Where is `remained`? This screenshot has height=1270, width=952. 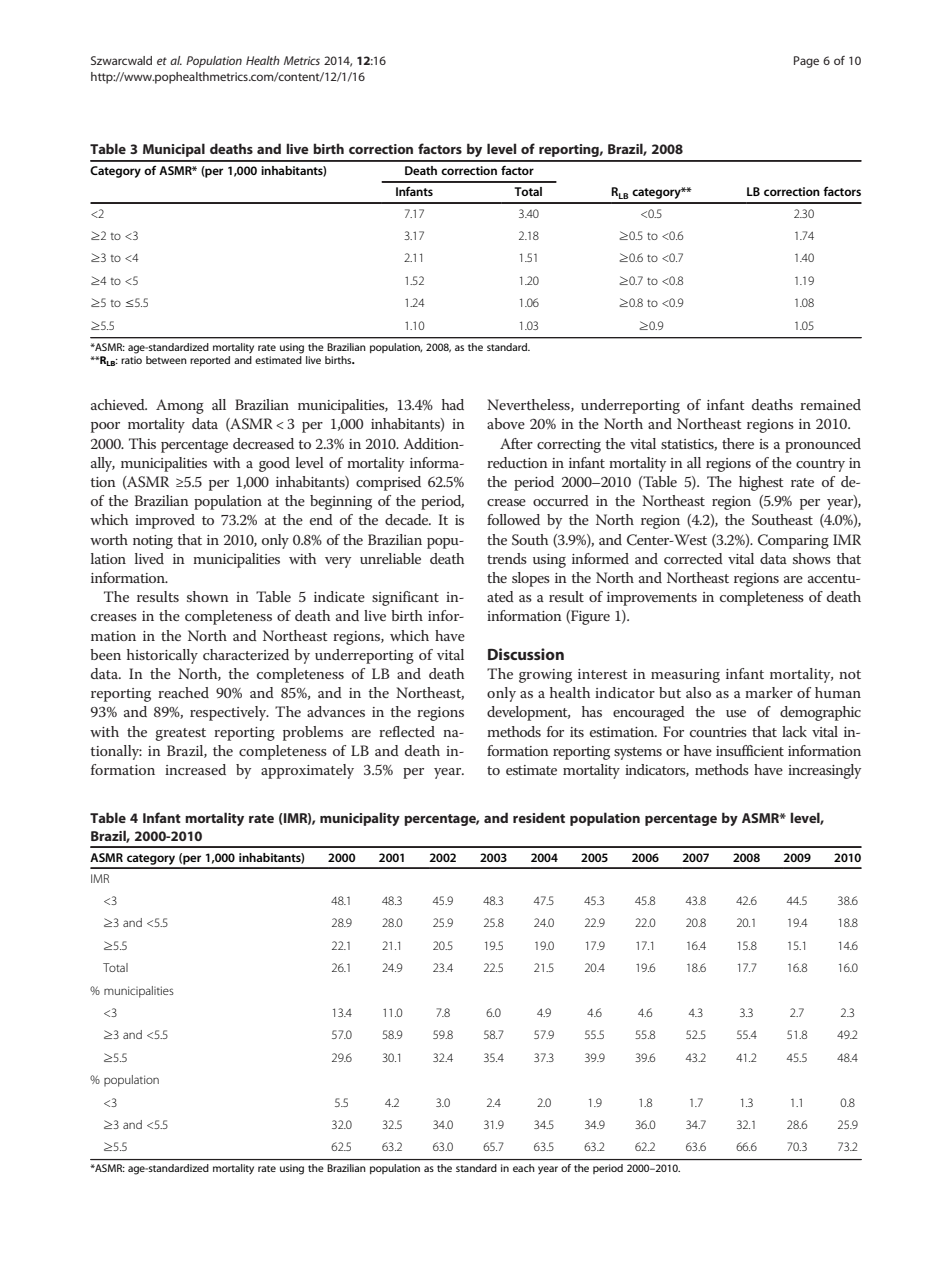 remained is located at coordinates (830, 404).
